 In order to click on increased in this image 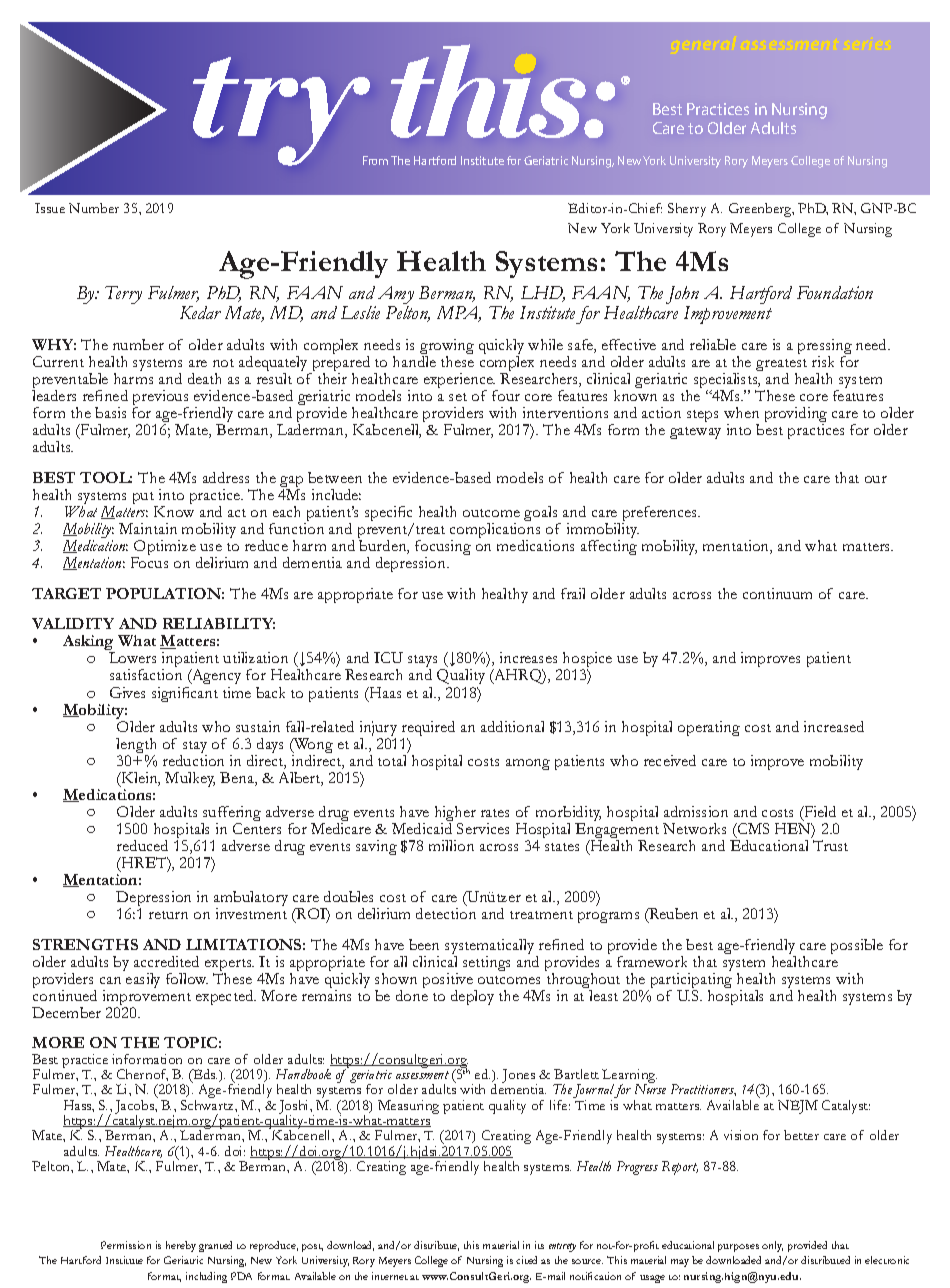, I will do `click(834, 726)`.
